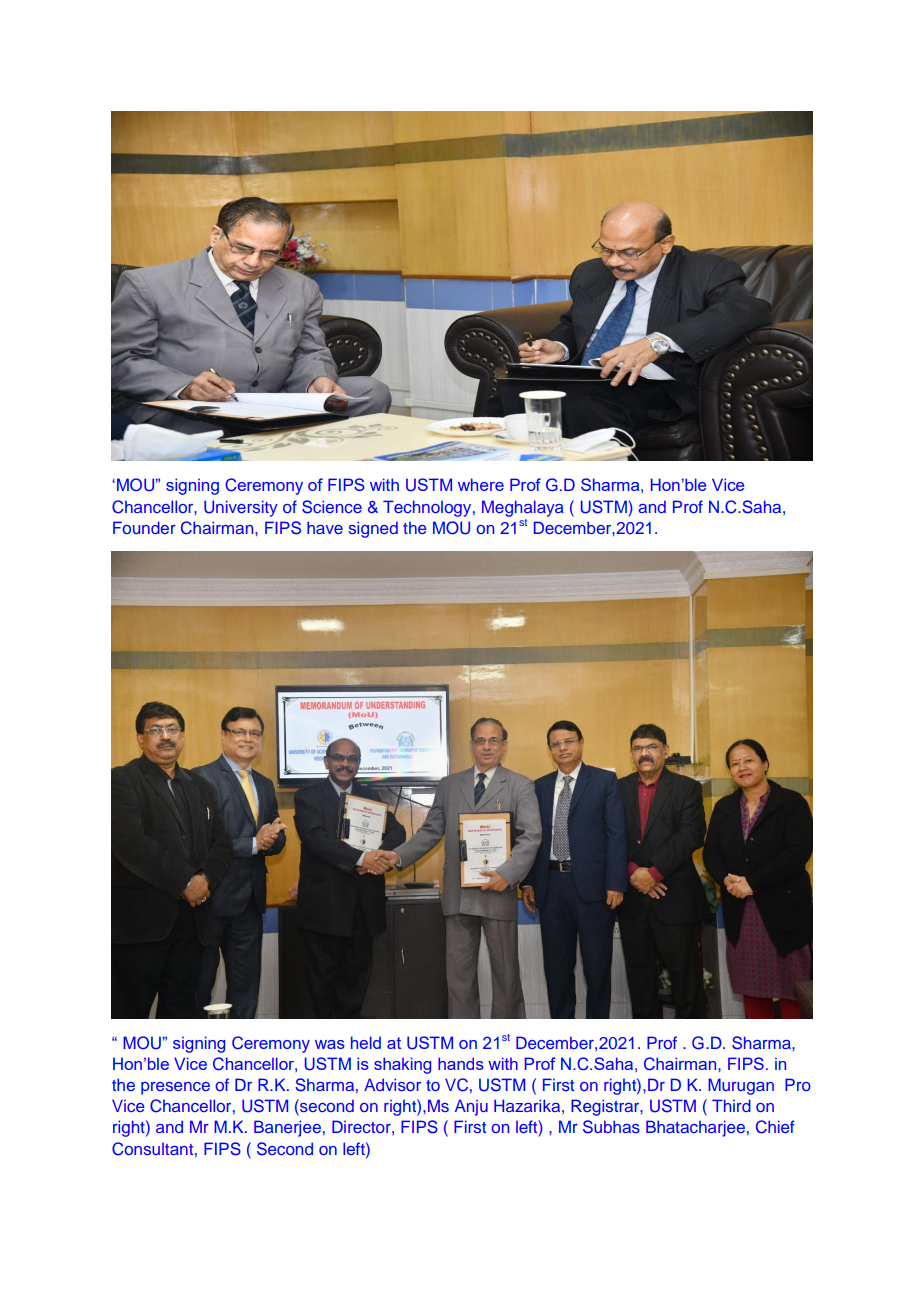 The image size is (924, 1308). Describe the element at coordinates (366, 1042) in the document. I see `held` at that location.
